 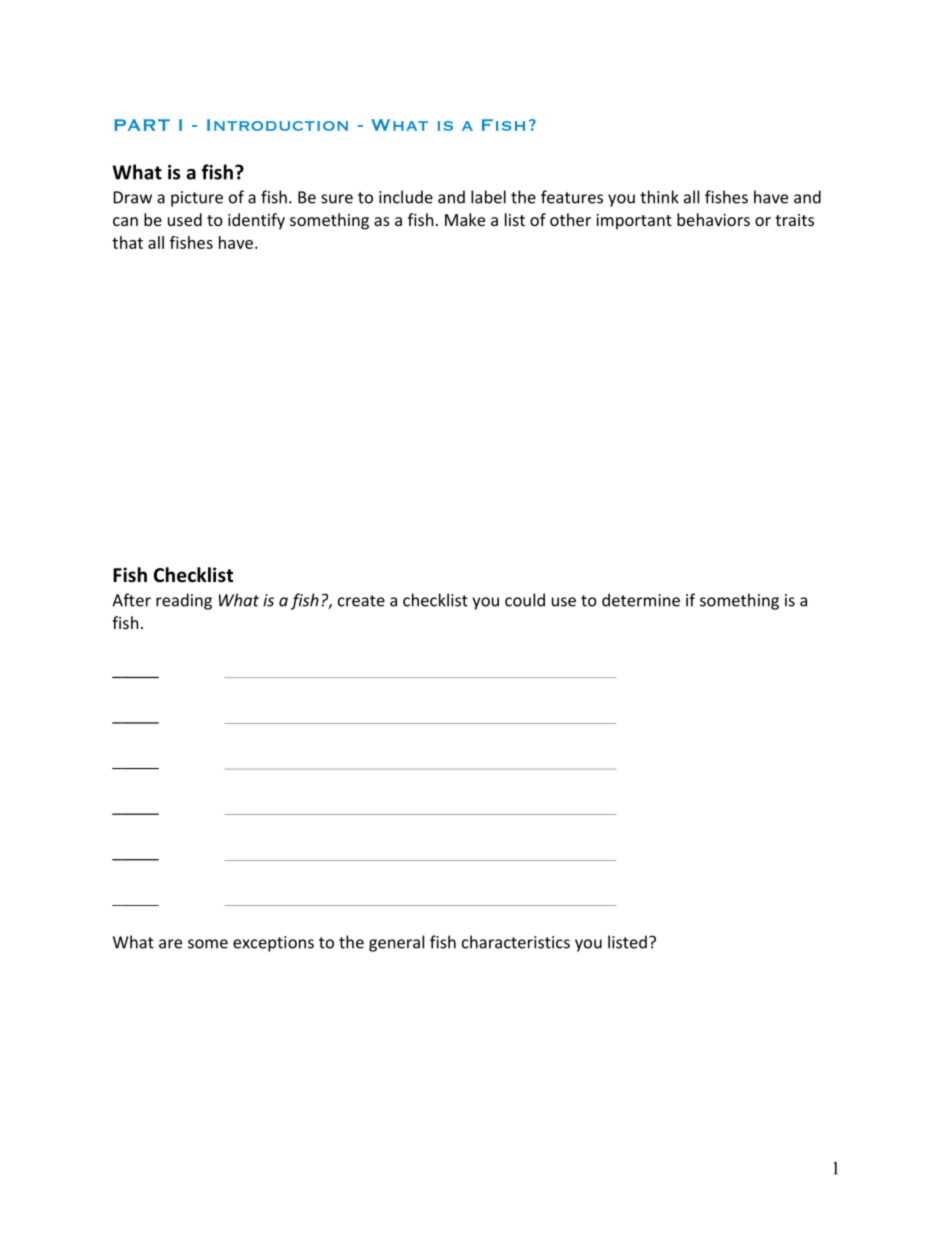 I want to click on could, so click(x=525, y=600).
